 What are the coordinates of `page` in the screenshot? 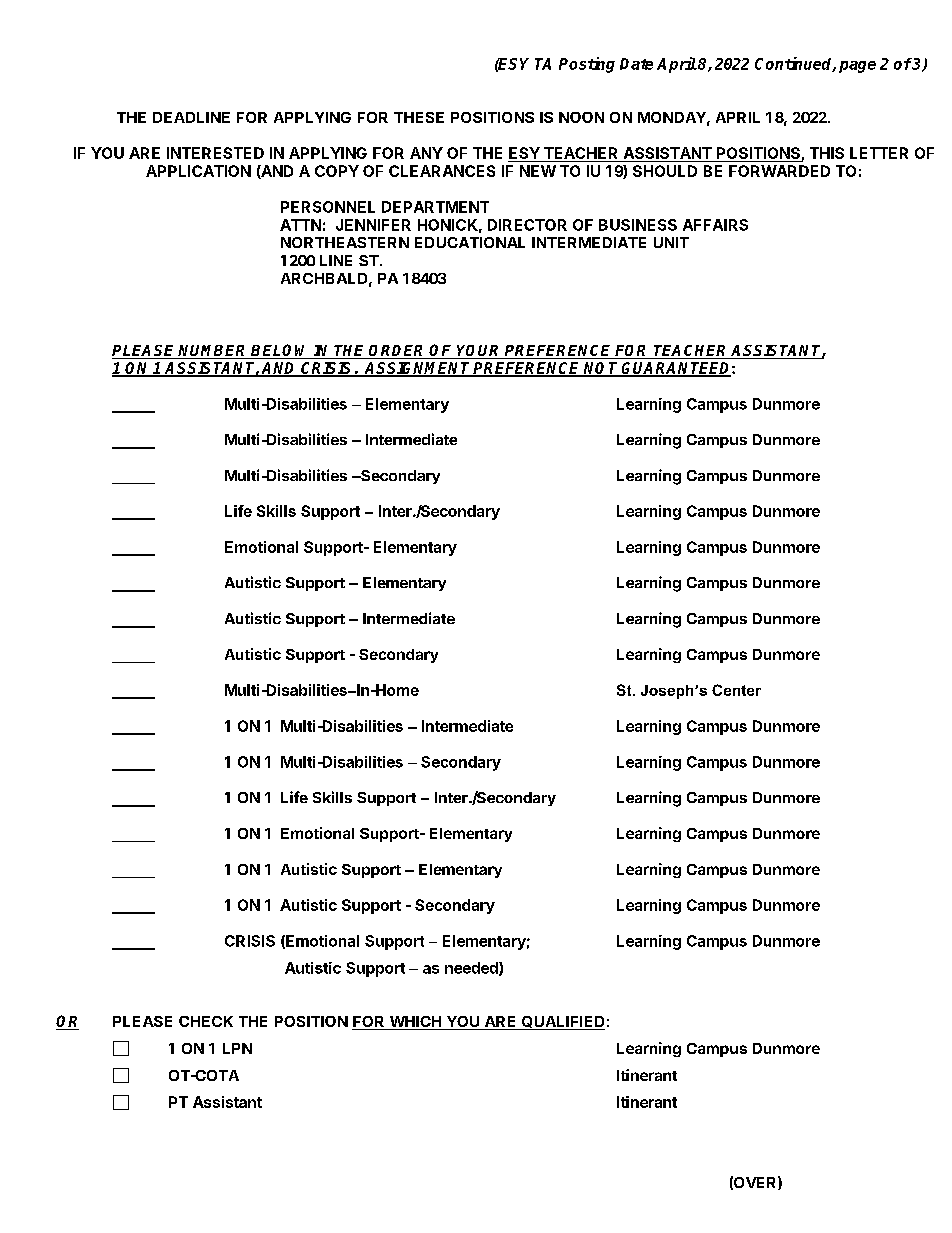 It's located at (857, 67).
